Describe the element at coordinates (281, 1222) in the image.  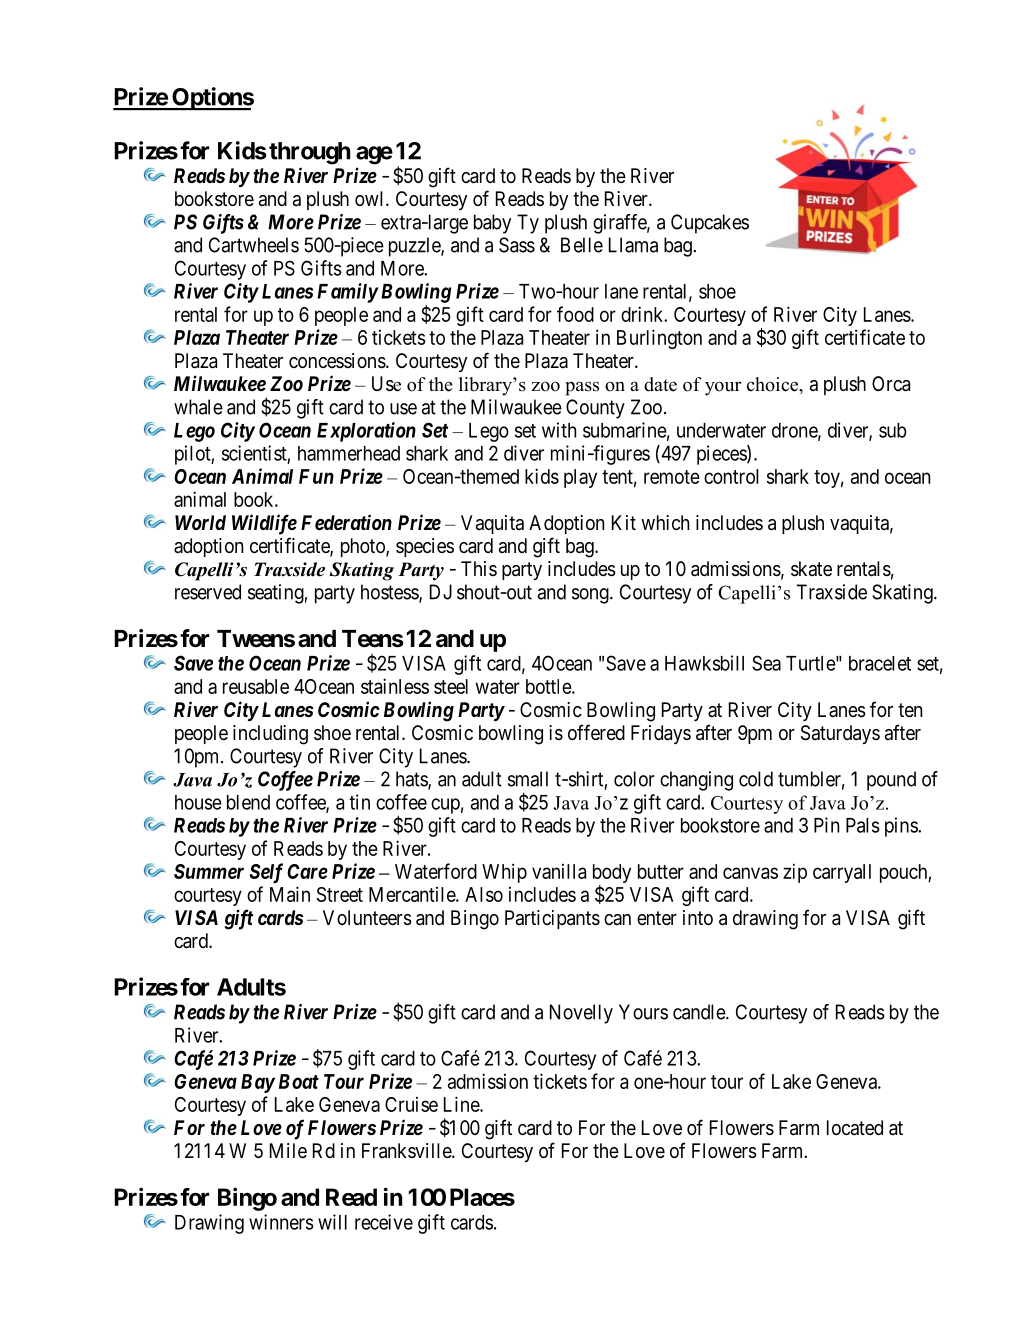
I see `winners` at that location.
